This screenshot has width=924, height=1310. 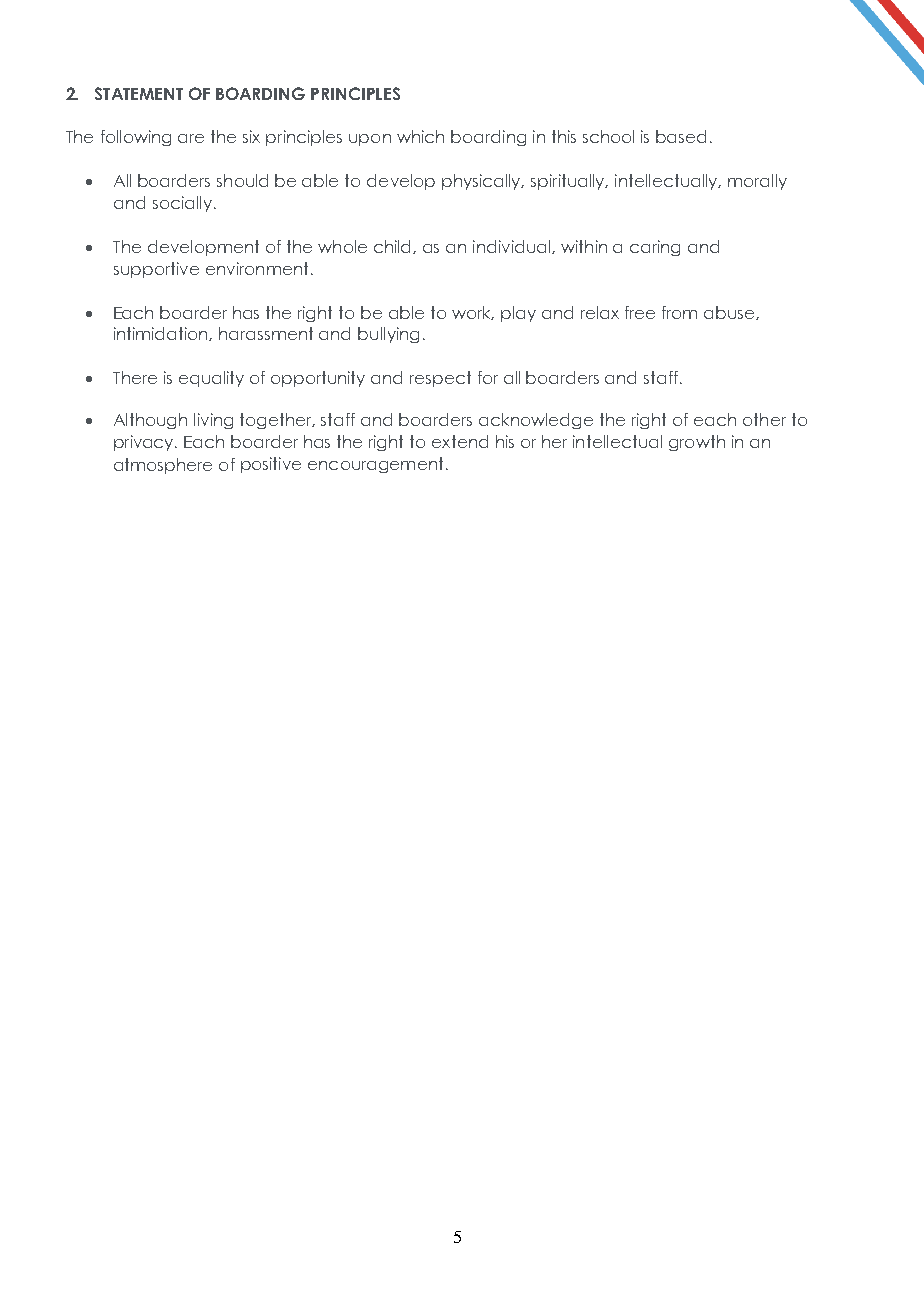 What do you see at coordinates (697, 443) in the screenshot?
I see `growth` at bounding box center [697, 443].
